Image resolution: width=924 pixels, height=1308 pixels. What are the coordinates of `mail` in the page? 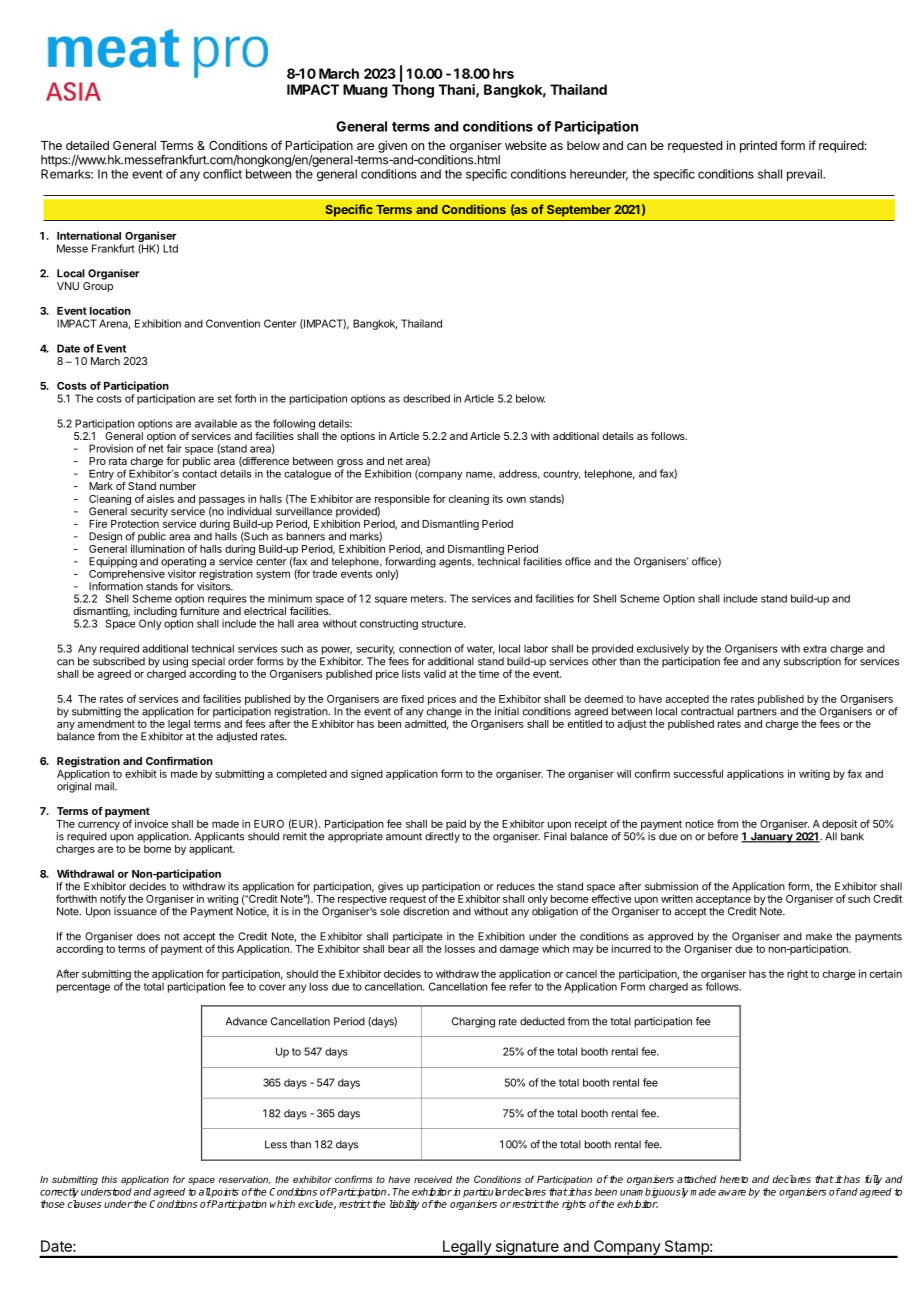 It's located at (105, 786).
